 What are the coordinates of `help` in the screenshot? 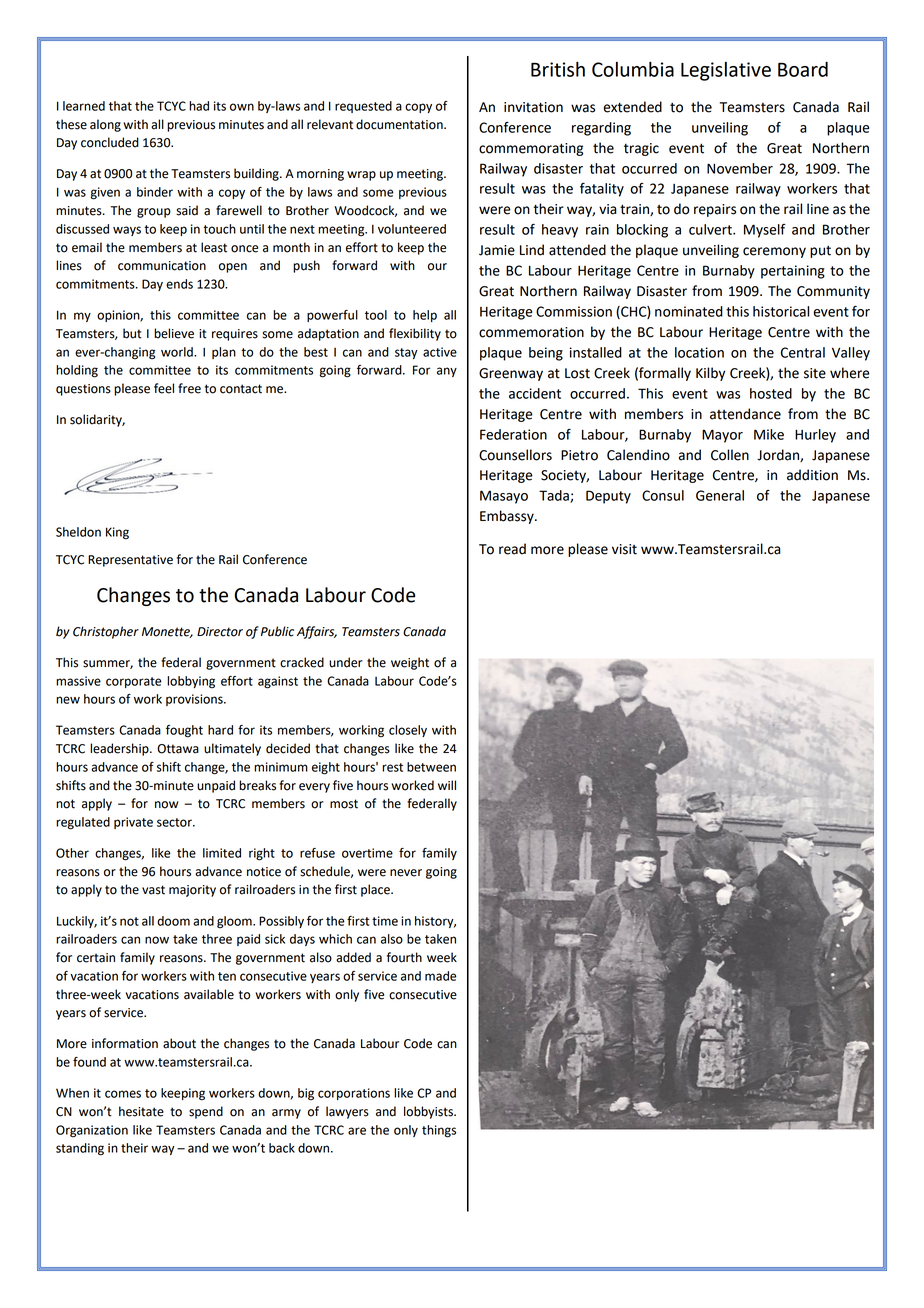 It's located at (425, 316).
